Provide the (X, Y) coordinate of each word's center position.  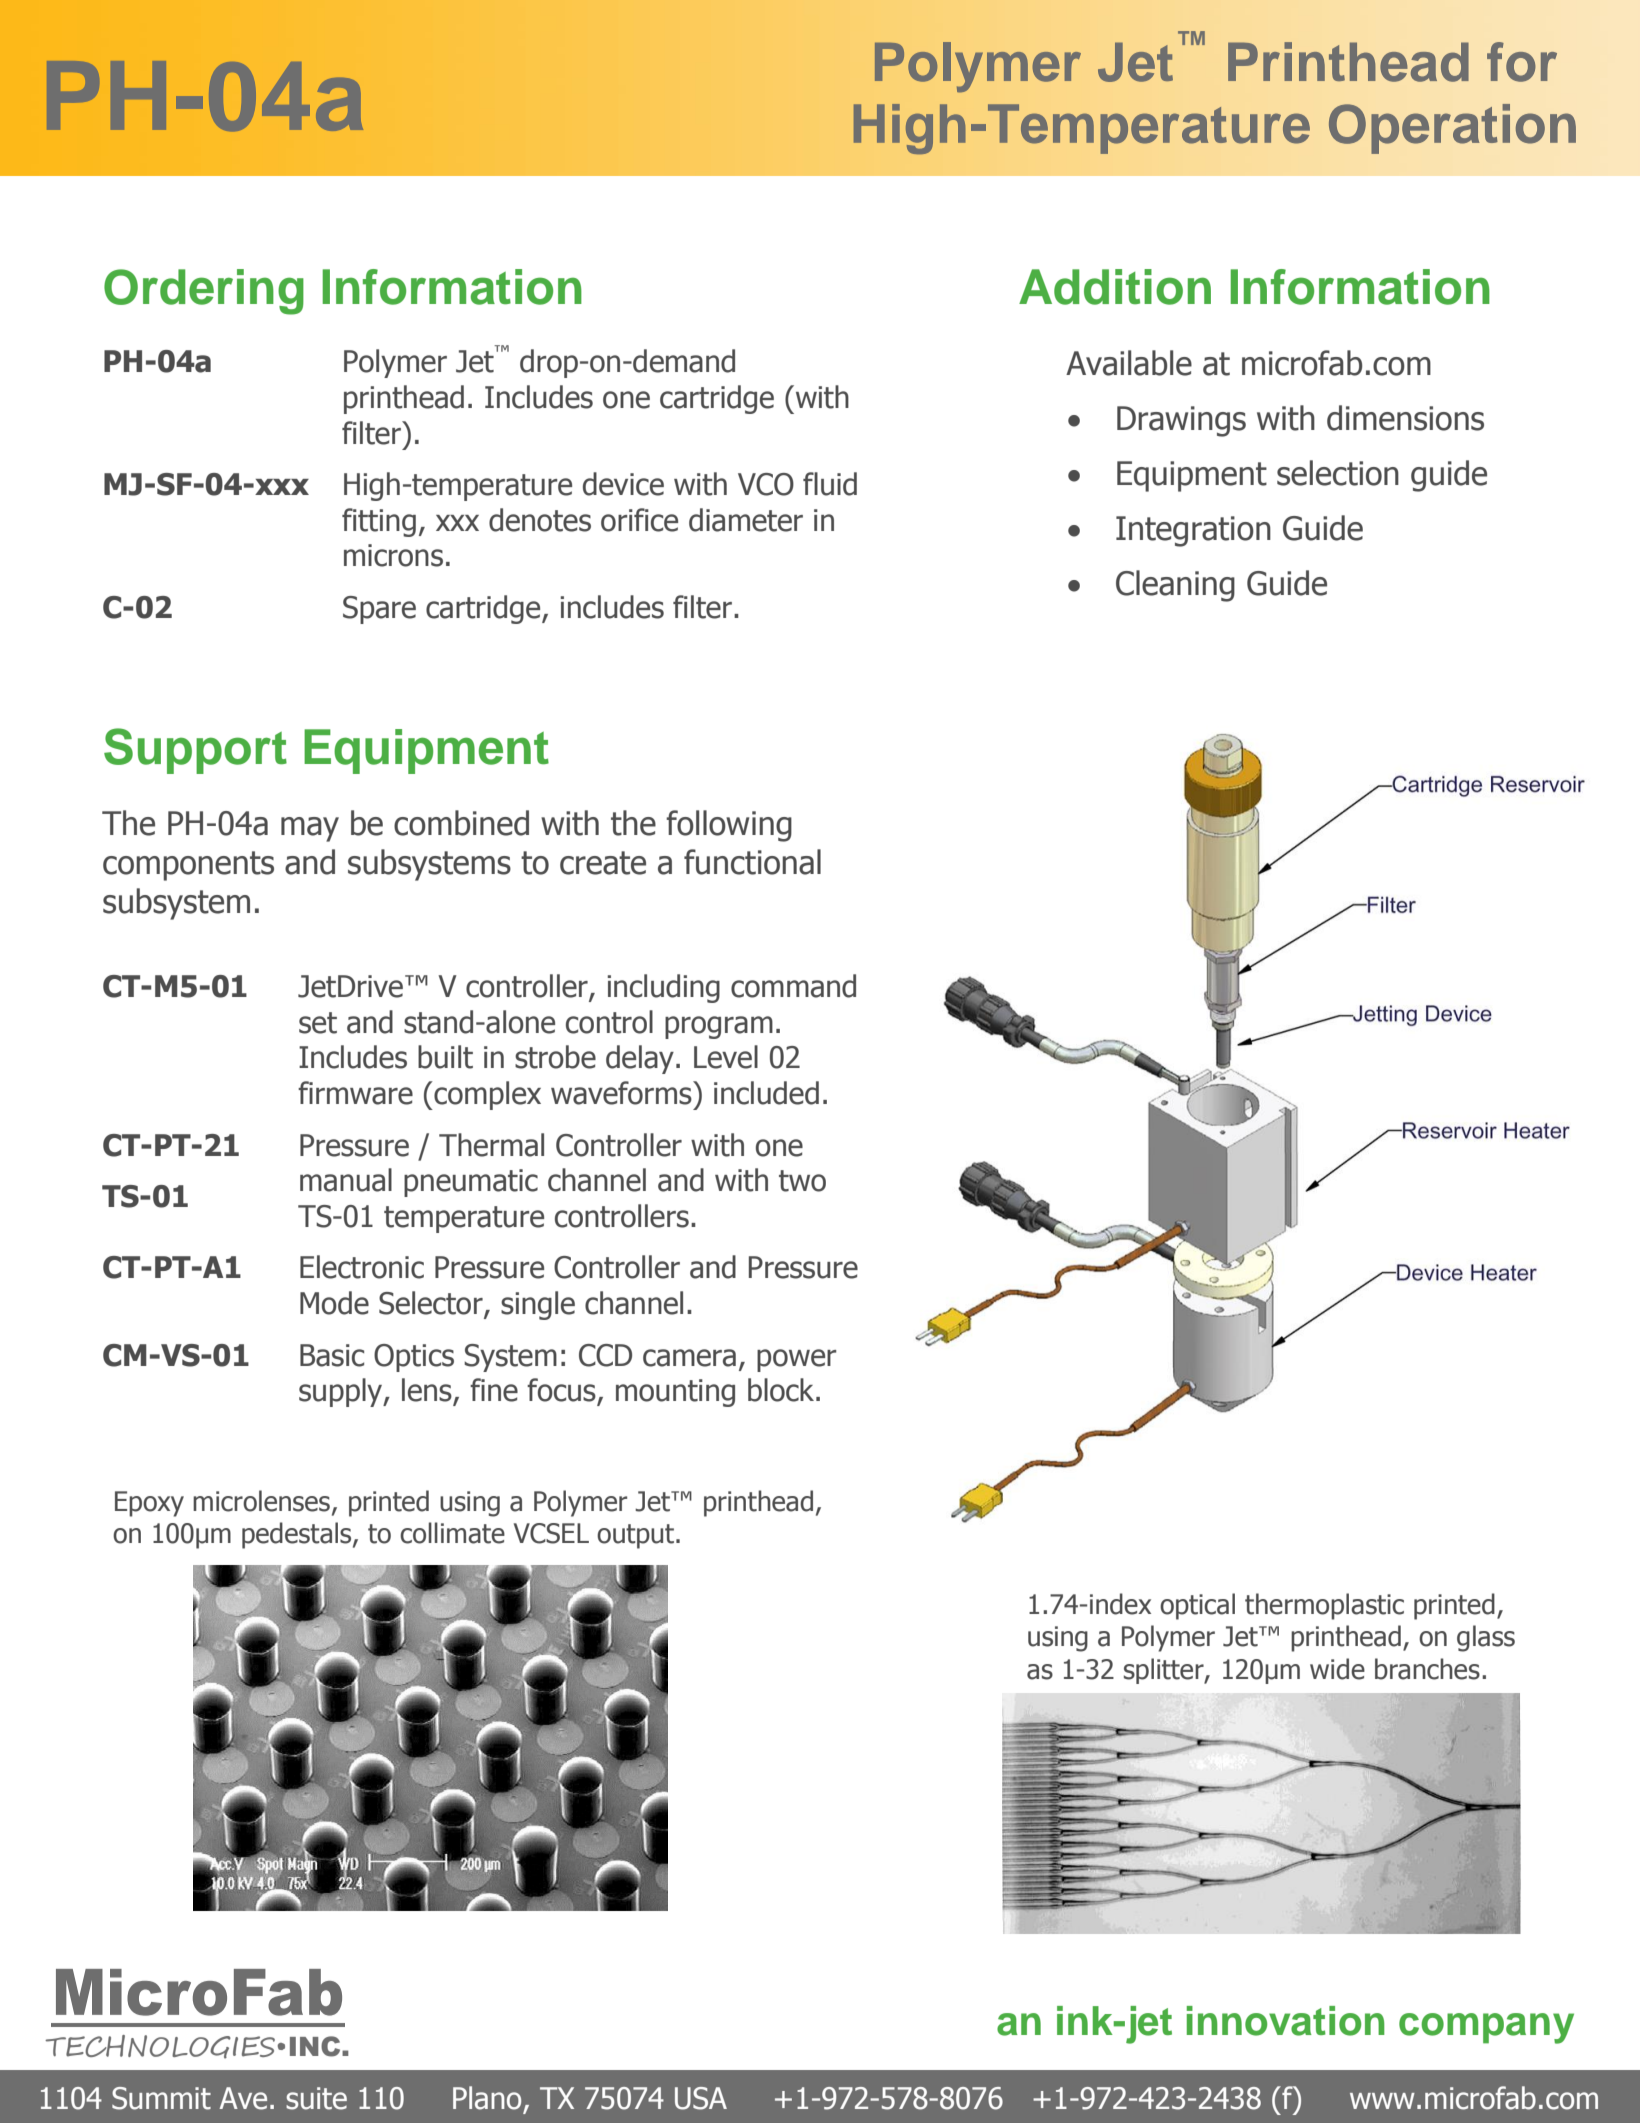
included (766, 1093)
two (802, 1181)
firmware (355, 1093)
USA (701, 2098)
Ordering (204, 292)
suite (316, 2098)
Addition (1115, 287)
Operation (1452, 129)
